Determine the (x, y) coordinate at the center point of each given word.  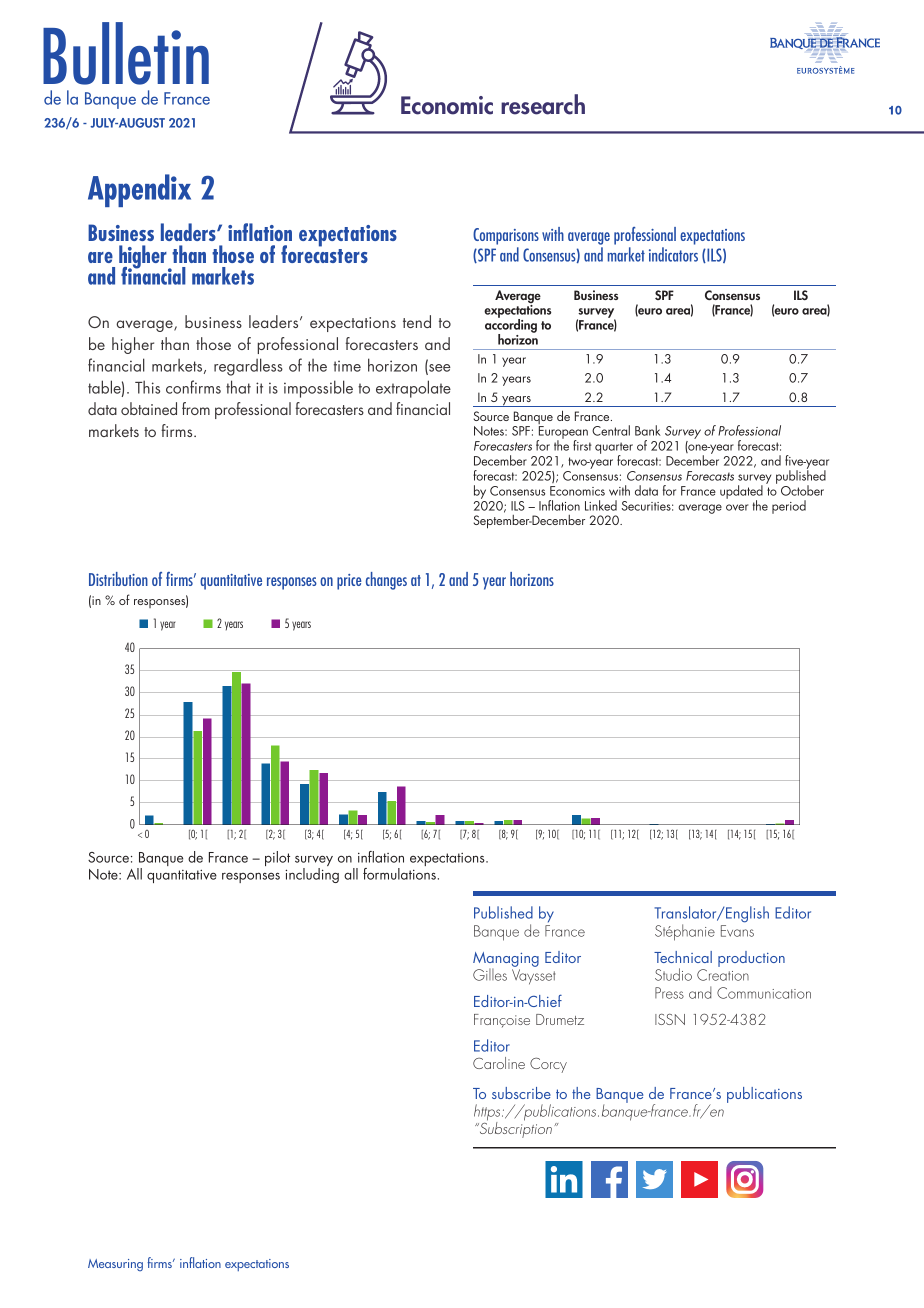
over (737, 507)
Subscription (514, 1129)
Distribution (118, 579)
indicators (673, 254)
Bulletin (126, 53)
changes (386, 581)
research (543, 104)
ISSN (670, 1019)
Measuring (115, 1265)
